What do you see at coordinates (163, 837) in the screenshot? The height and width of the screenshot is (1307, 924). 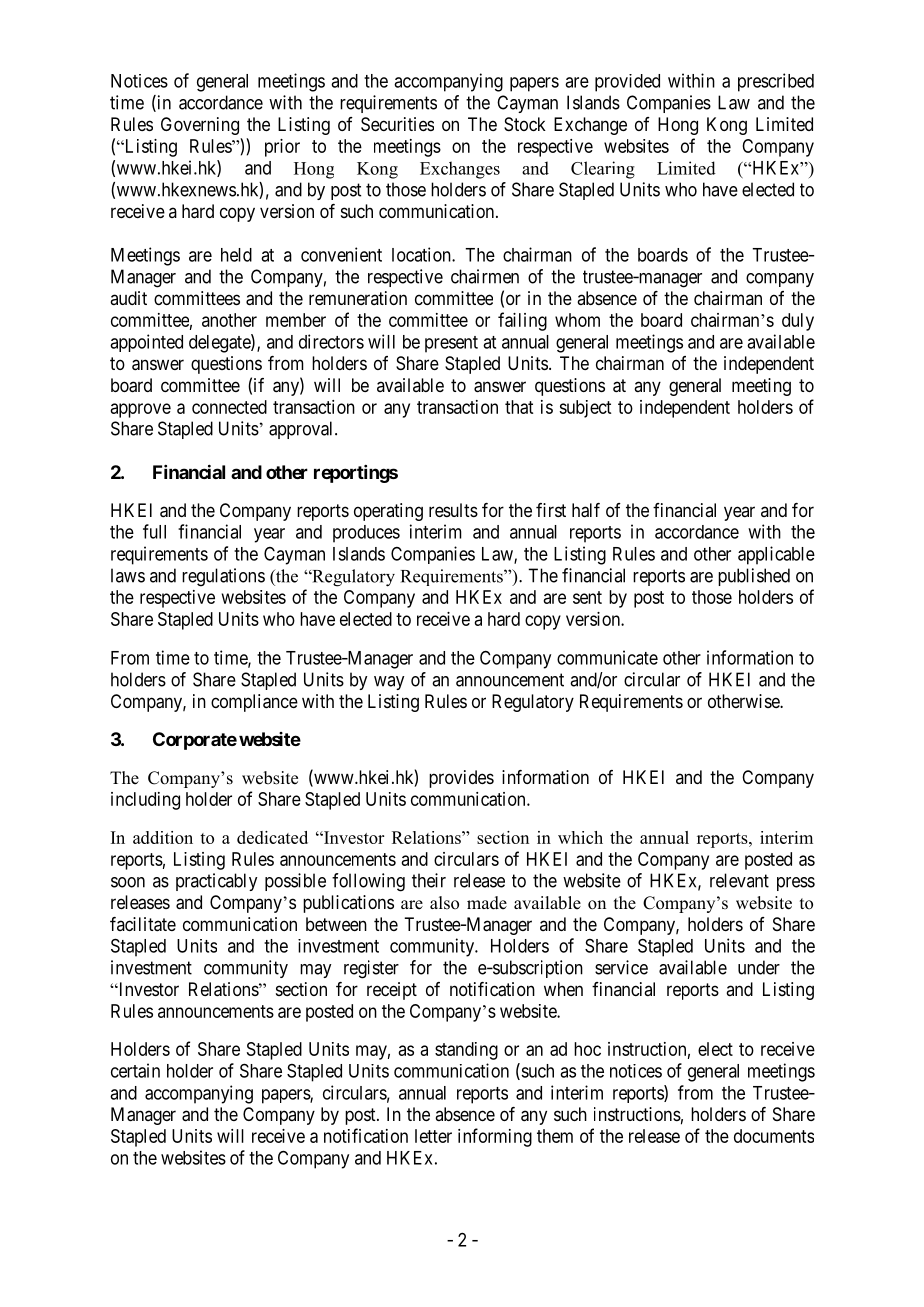 I see `addition` at bounding box center [163, 837].
